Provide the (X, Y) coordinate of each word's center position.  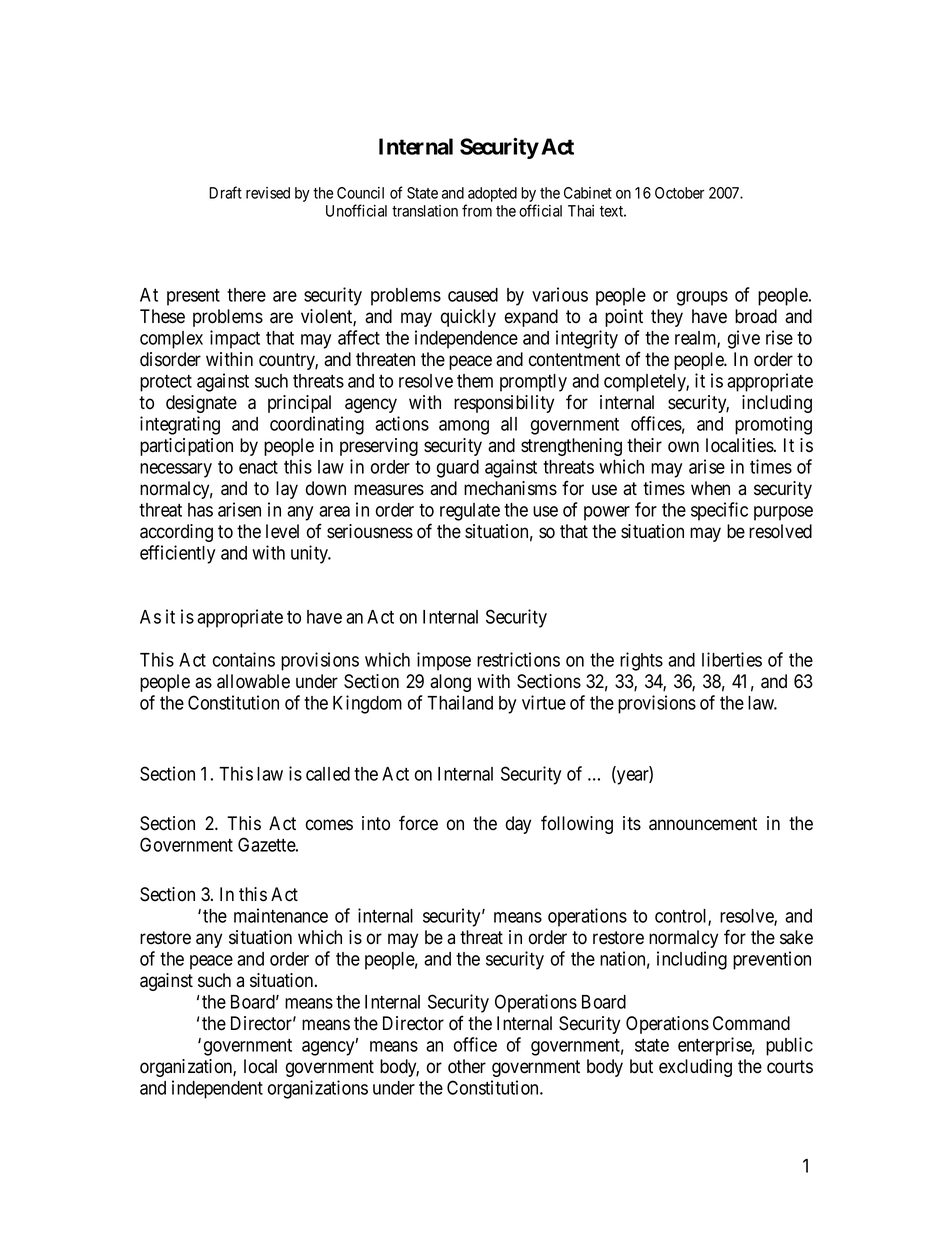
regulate (470, 512)
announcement (703, 824)
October (679, 193)
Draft (225, 192)
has (200, 510)
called (328, 774)
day (518, 825)
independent (217, 1089)
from (477, 210)
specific (719, 511)
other (467, 1066)
